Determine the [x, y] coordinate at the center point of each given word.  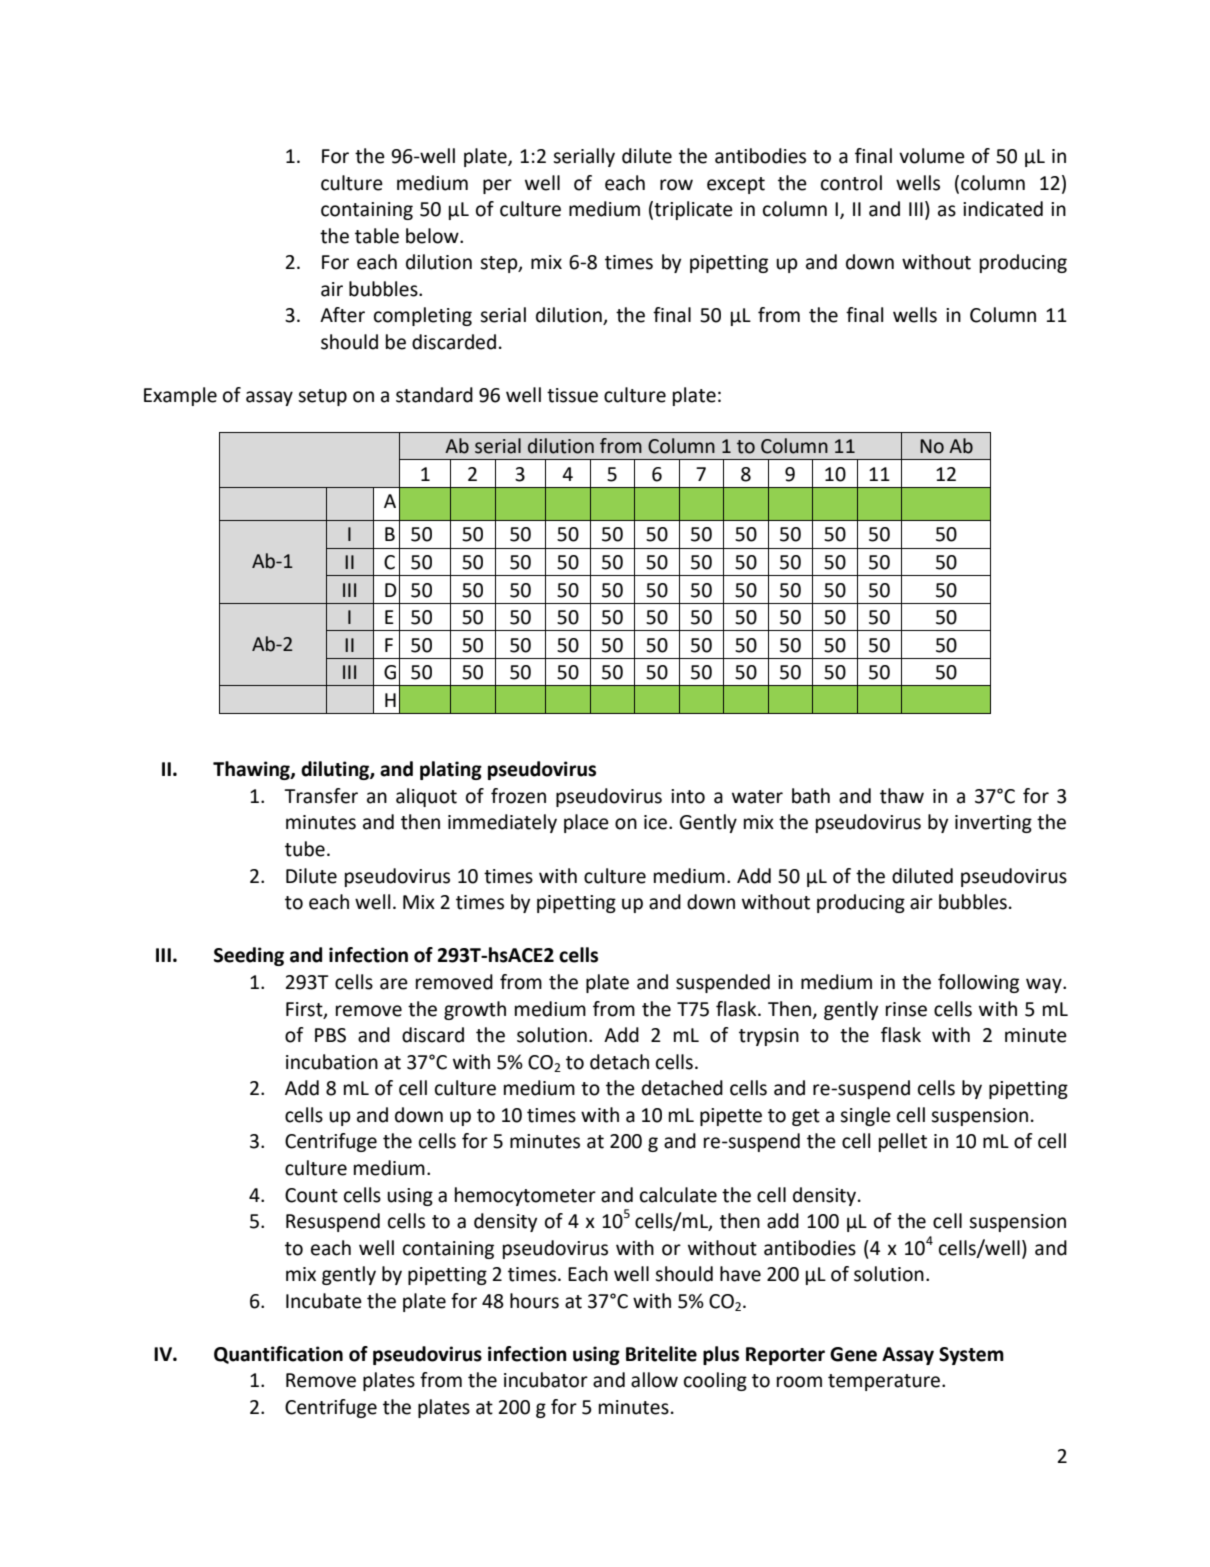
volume [932, 156]
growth [475, 1010]
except [736, 185]
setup [322, 397]
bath [811, 796]
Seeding [249, 956]
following [978, 983]
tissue [572, 395]
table [377, 236]
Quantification [278, 1355]
